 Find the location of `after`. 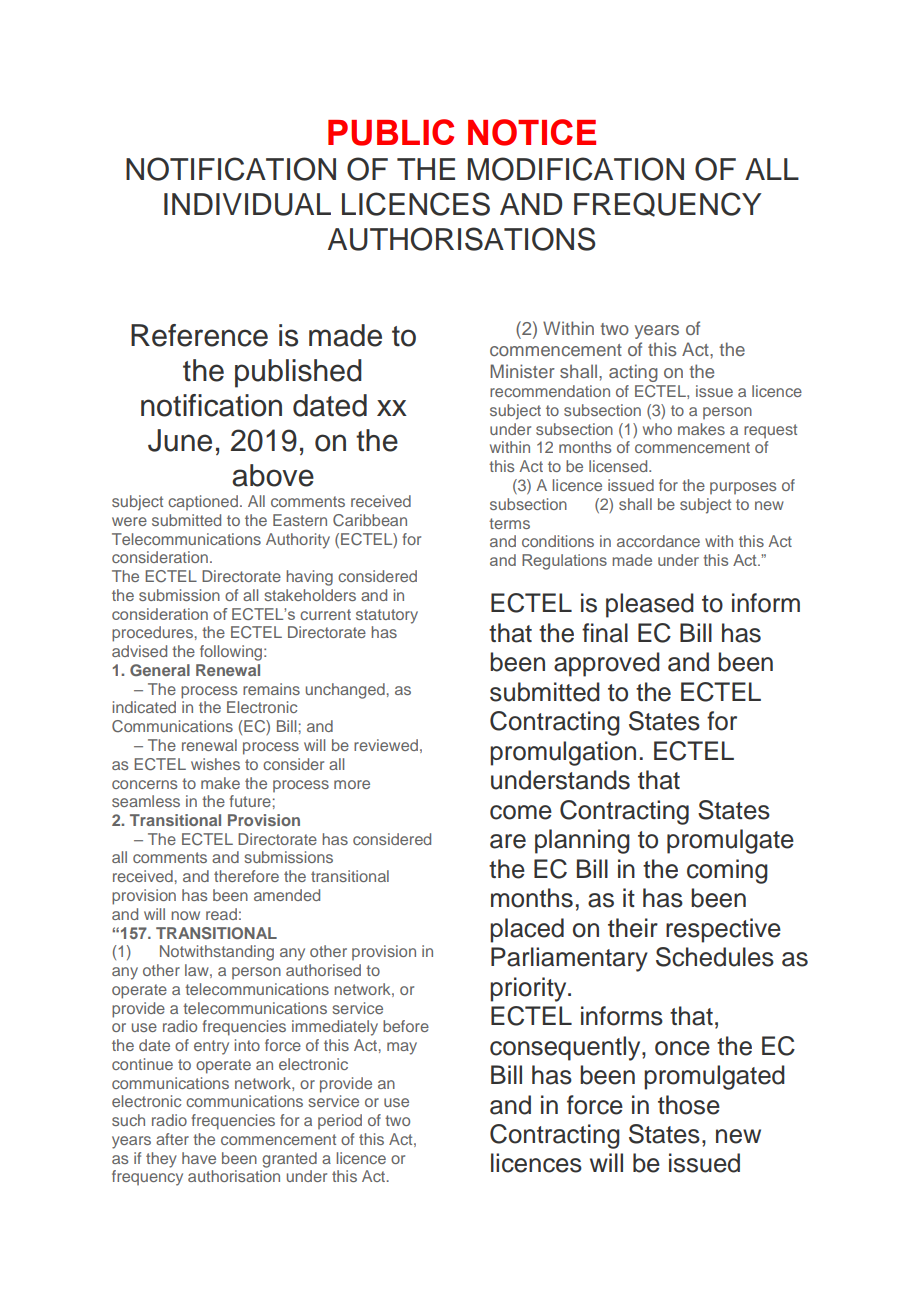

after is located at coordinates (172, 1139).
